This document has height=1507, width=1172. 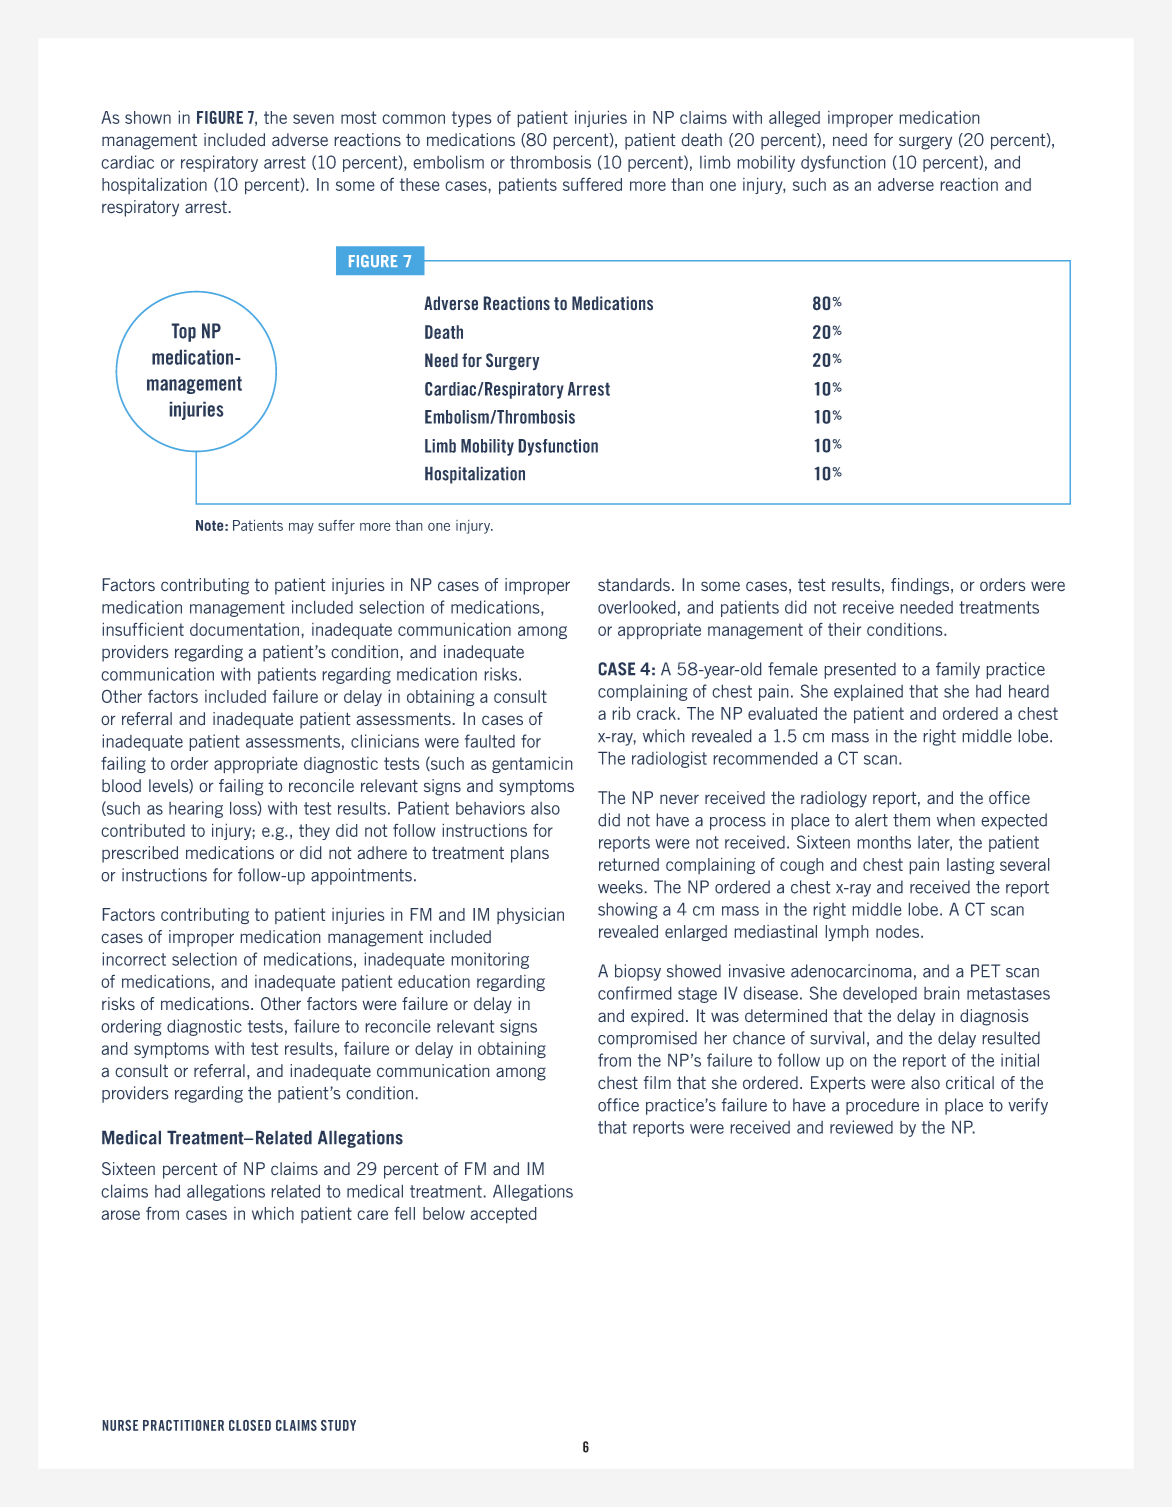 What do you see at coordinates (634, 585) in the document?
I see `standards` at bounding box center [634, 585].
